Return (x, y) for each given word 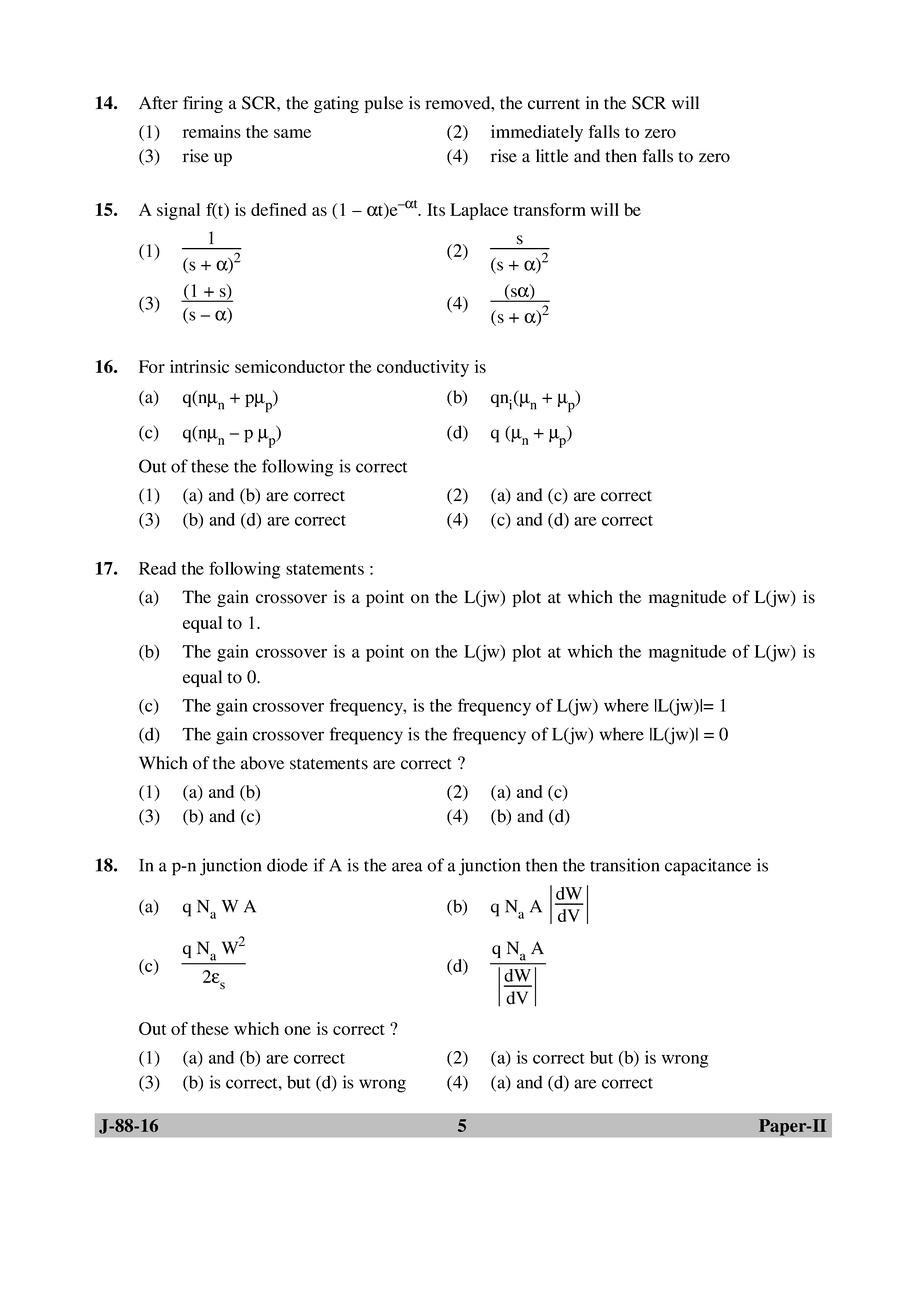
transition (624, 865)
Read (157, 568)
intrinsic (199, 366)
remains (212, 131)
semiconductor (290, 366)
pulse (383, 104)
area (407, 867)
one (297, 1030)
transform (549, 209)
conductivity (423, 368)
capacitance (708, 867)
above (262, 763)
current (554, 104)
